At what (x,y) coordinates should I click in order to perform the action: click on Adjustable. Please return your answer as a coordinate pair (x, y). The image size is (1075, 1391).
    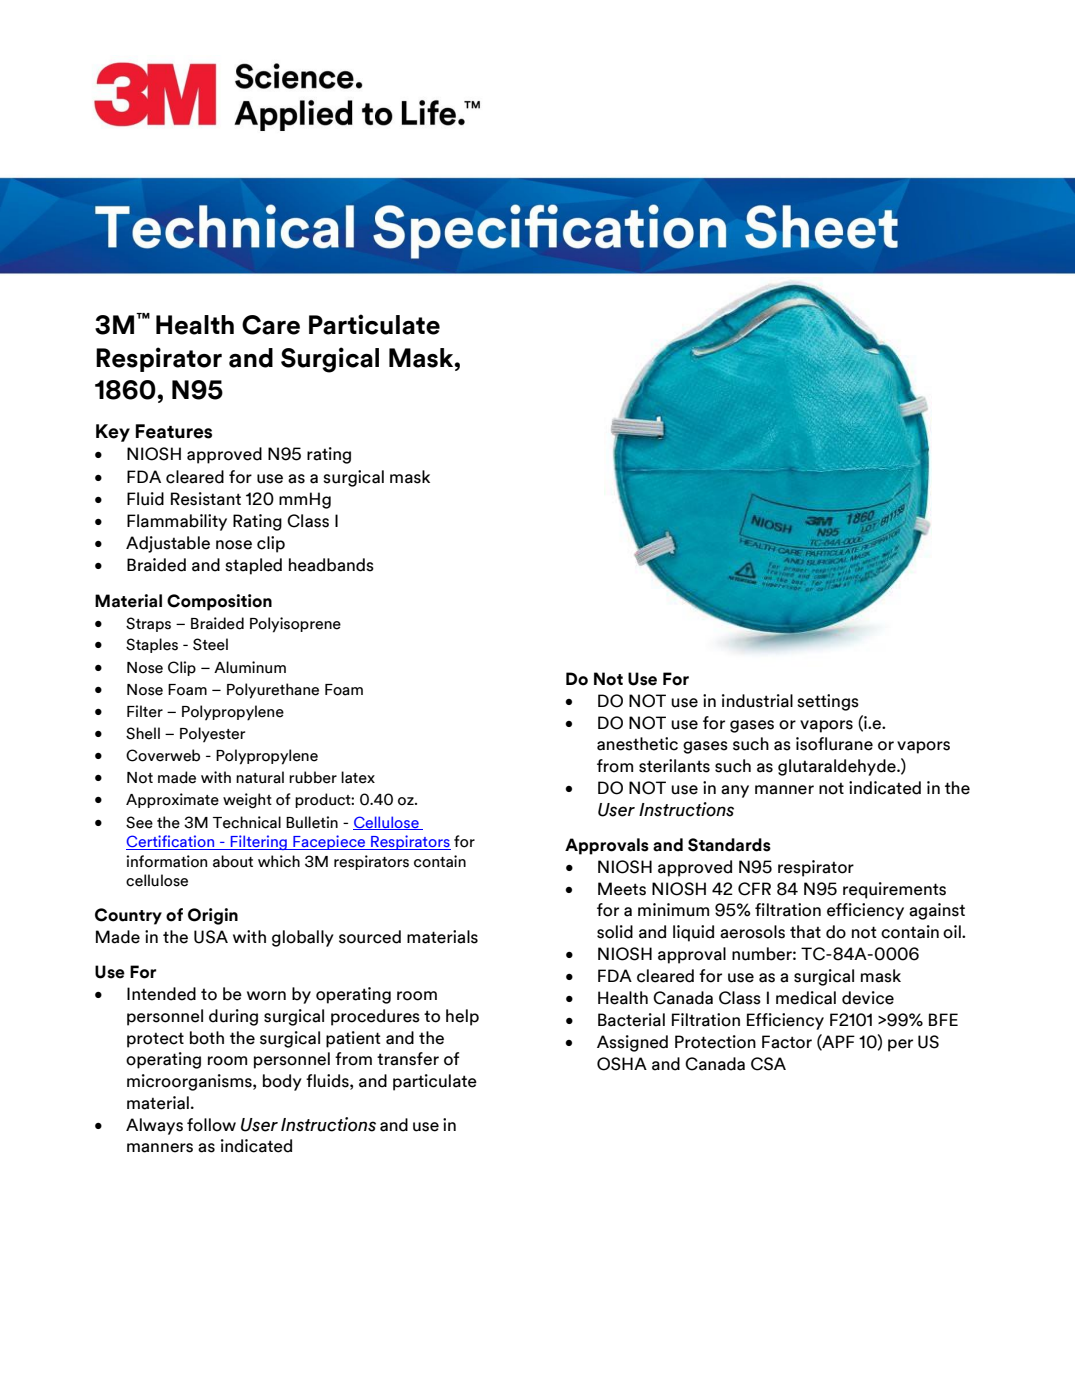
    Looking at the image, I should click on (168, 544).
